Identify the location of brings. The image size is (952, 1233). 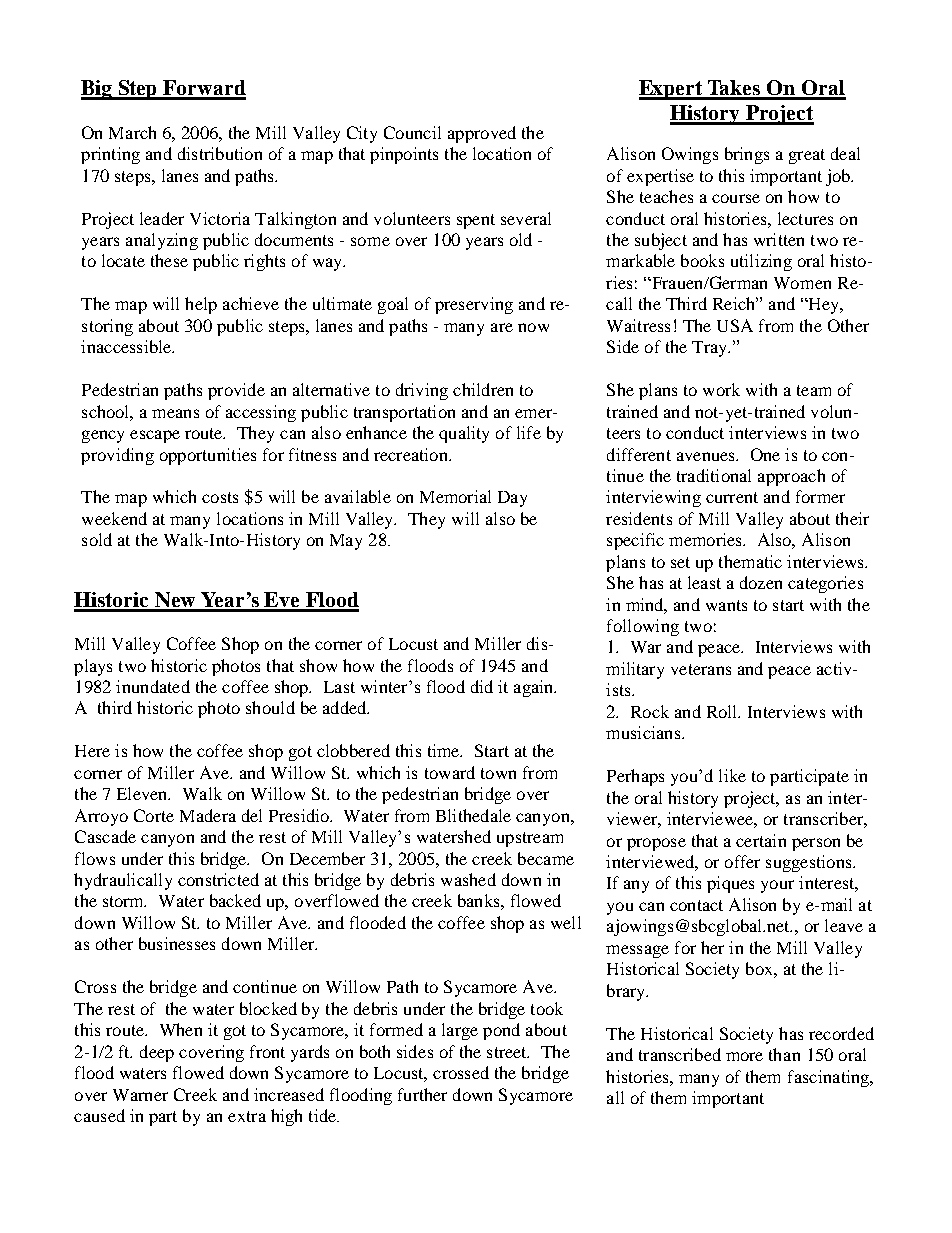
(747, 155).
